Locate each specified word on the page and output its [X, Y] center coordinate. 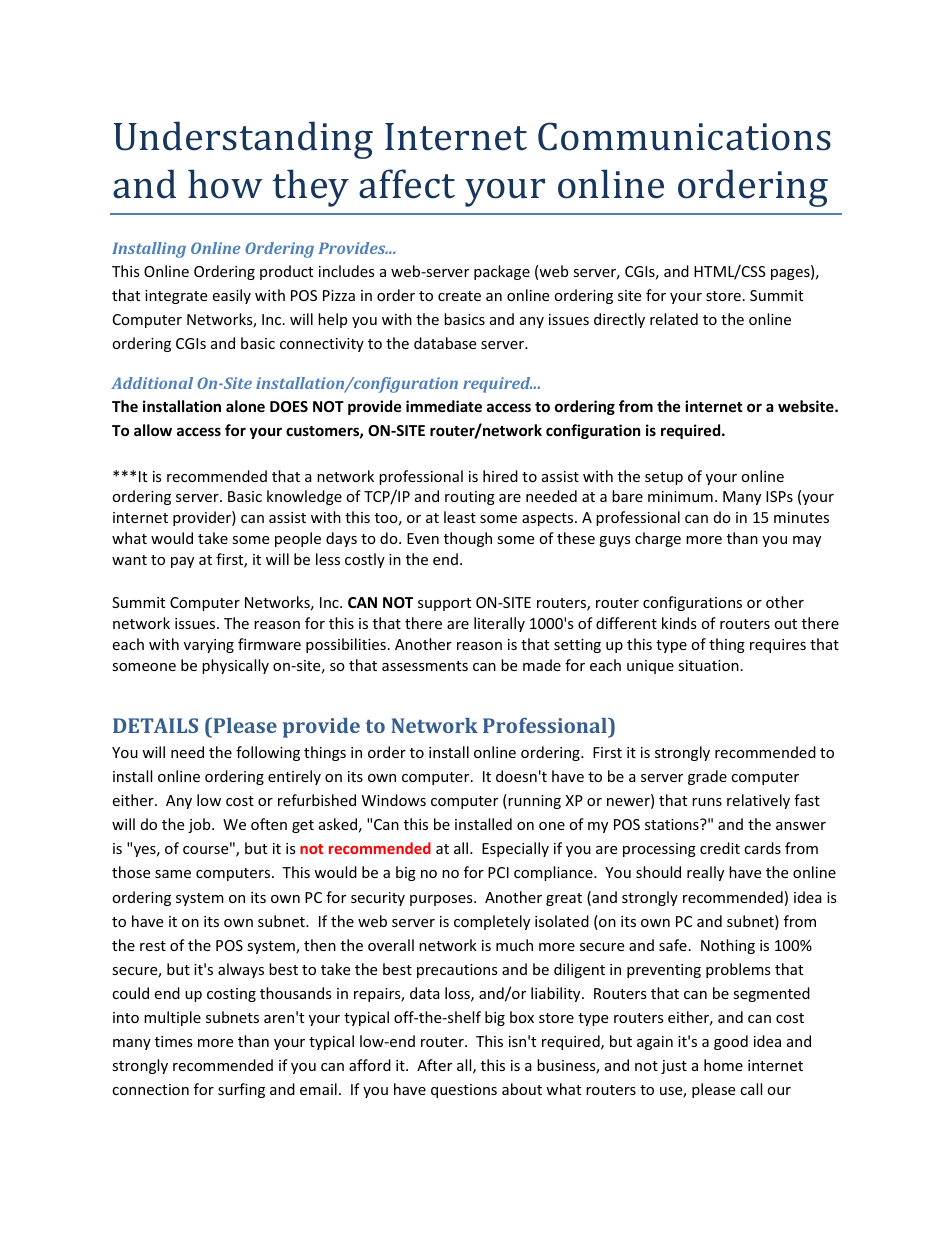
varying [209, 646]
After [434, 1065]
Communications [684, 136]
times [174, 1041]
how [225, 184]
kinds [679, 623]
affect [407, 184]
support [444, 604]
